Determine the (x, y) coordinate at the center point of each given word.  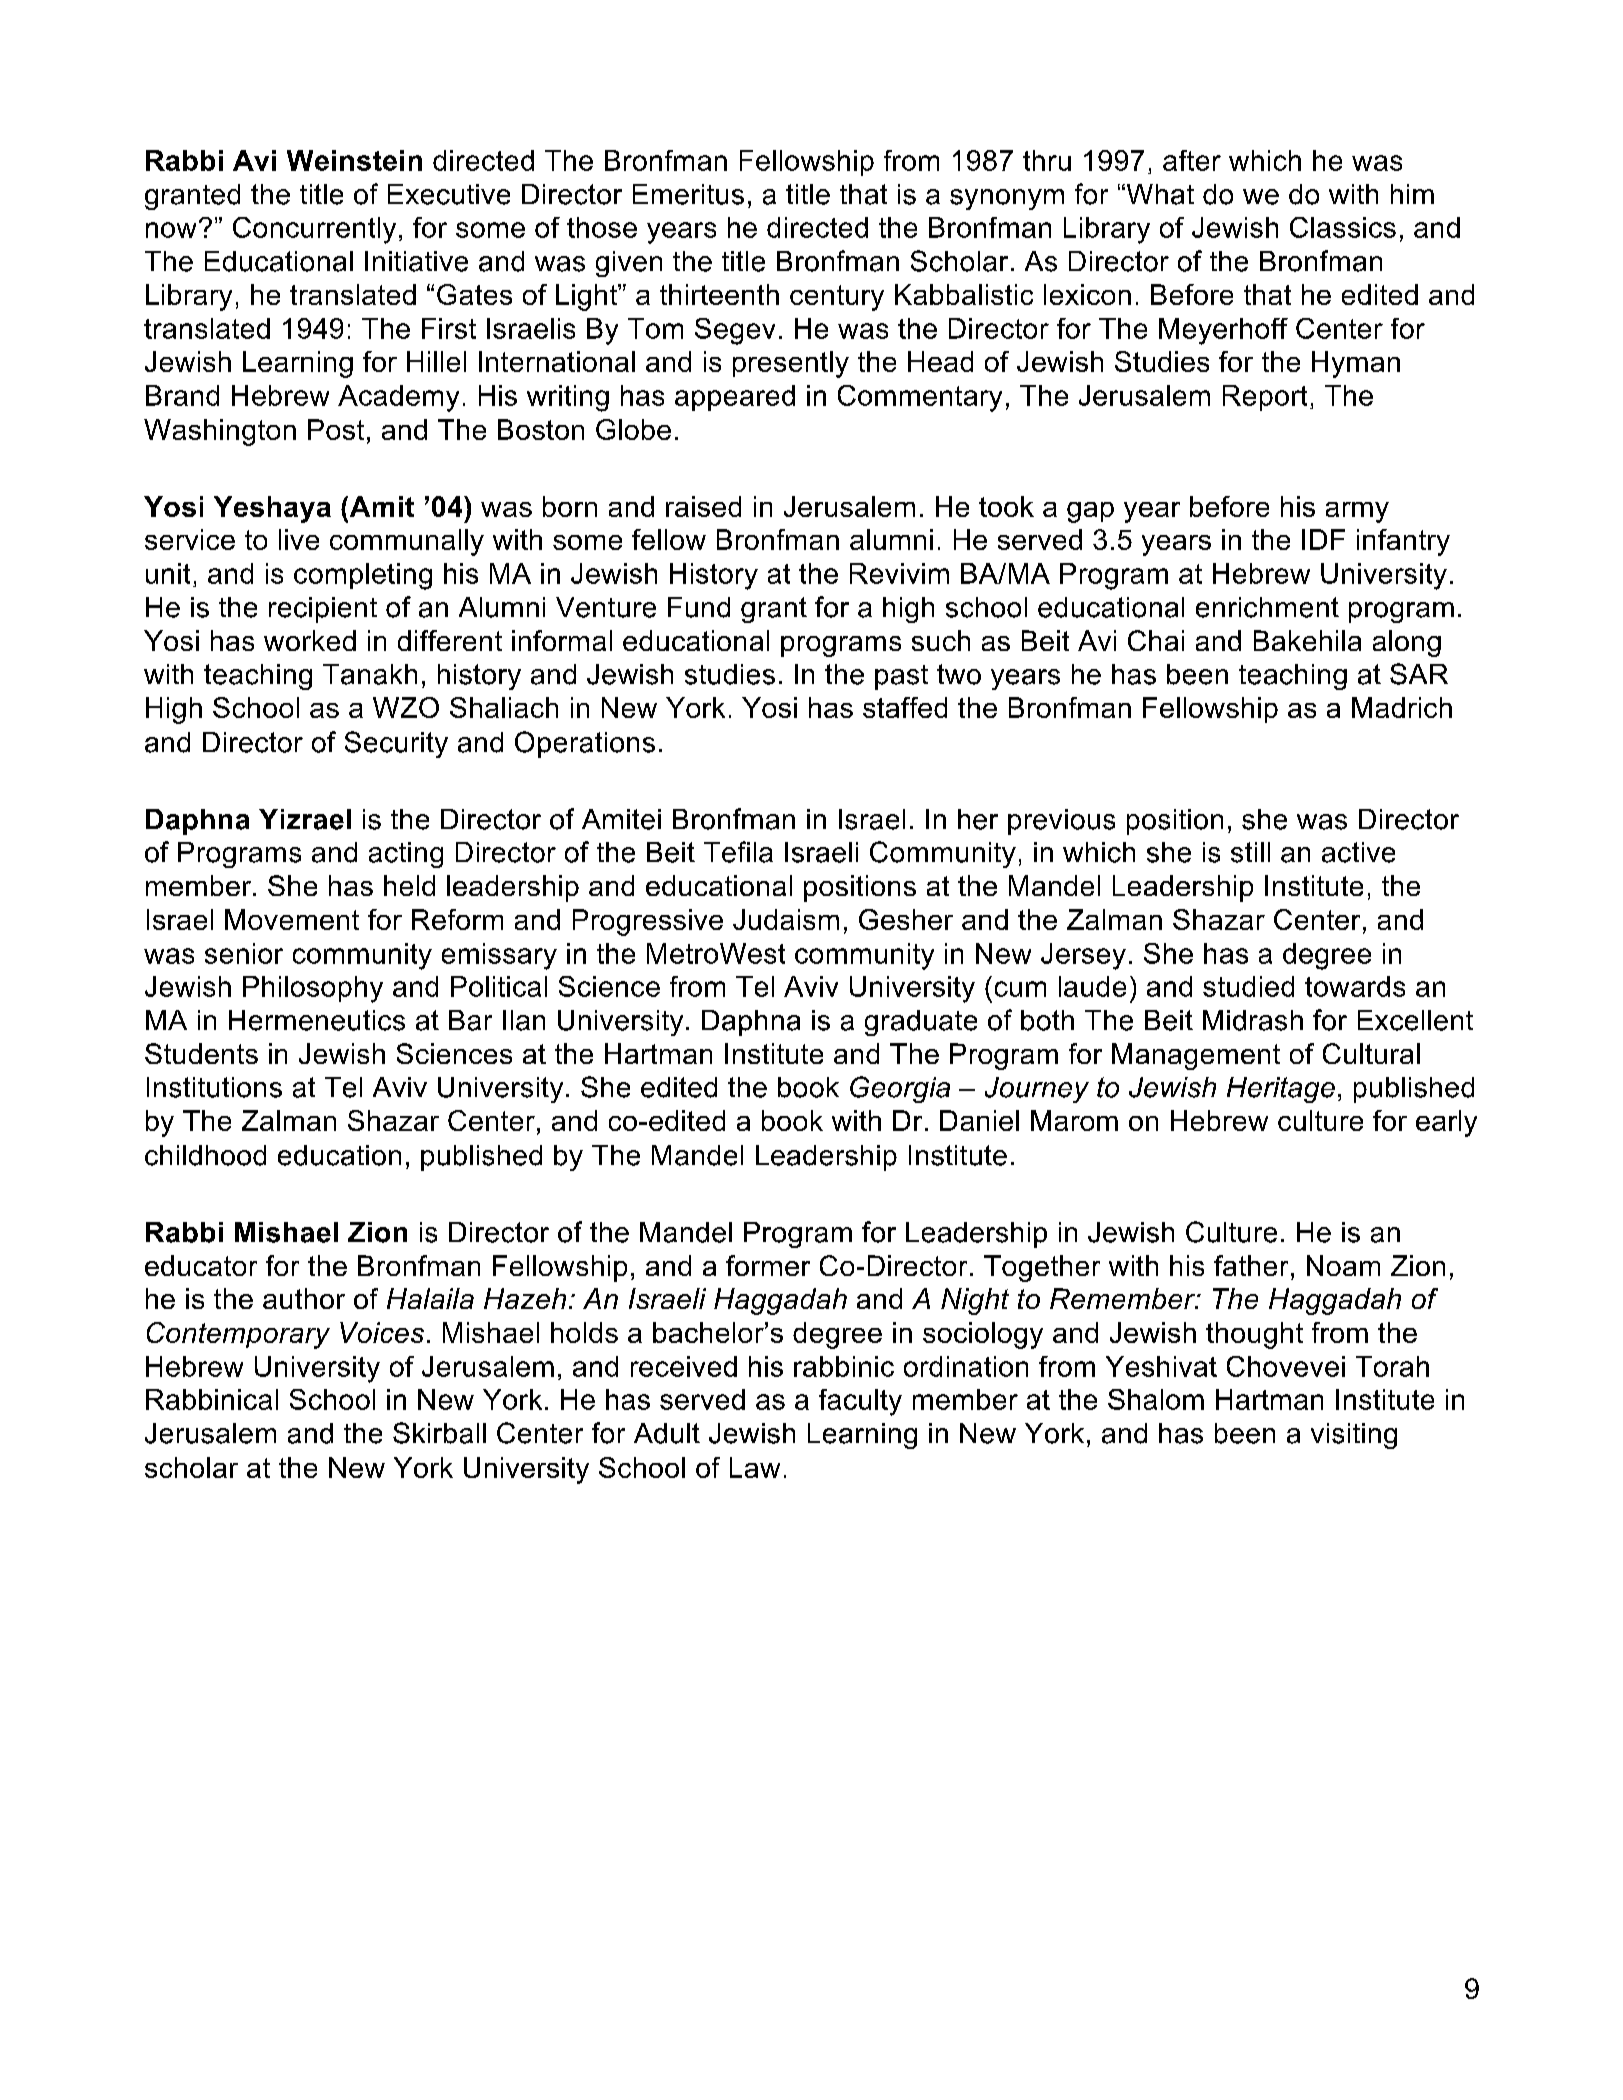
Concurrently (314, 230)
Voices (382, 1332)
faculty (860, 1402)
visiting (1354, 1436)
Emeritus (688, 194)
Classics (1343, 227)
